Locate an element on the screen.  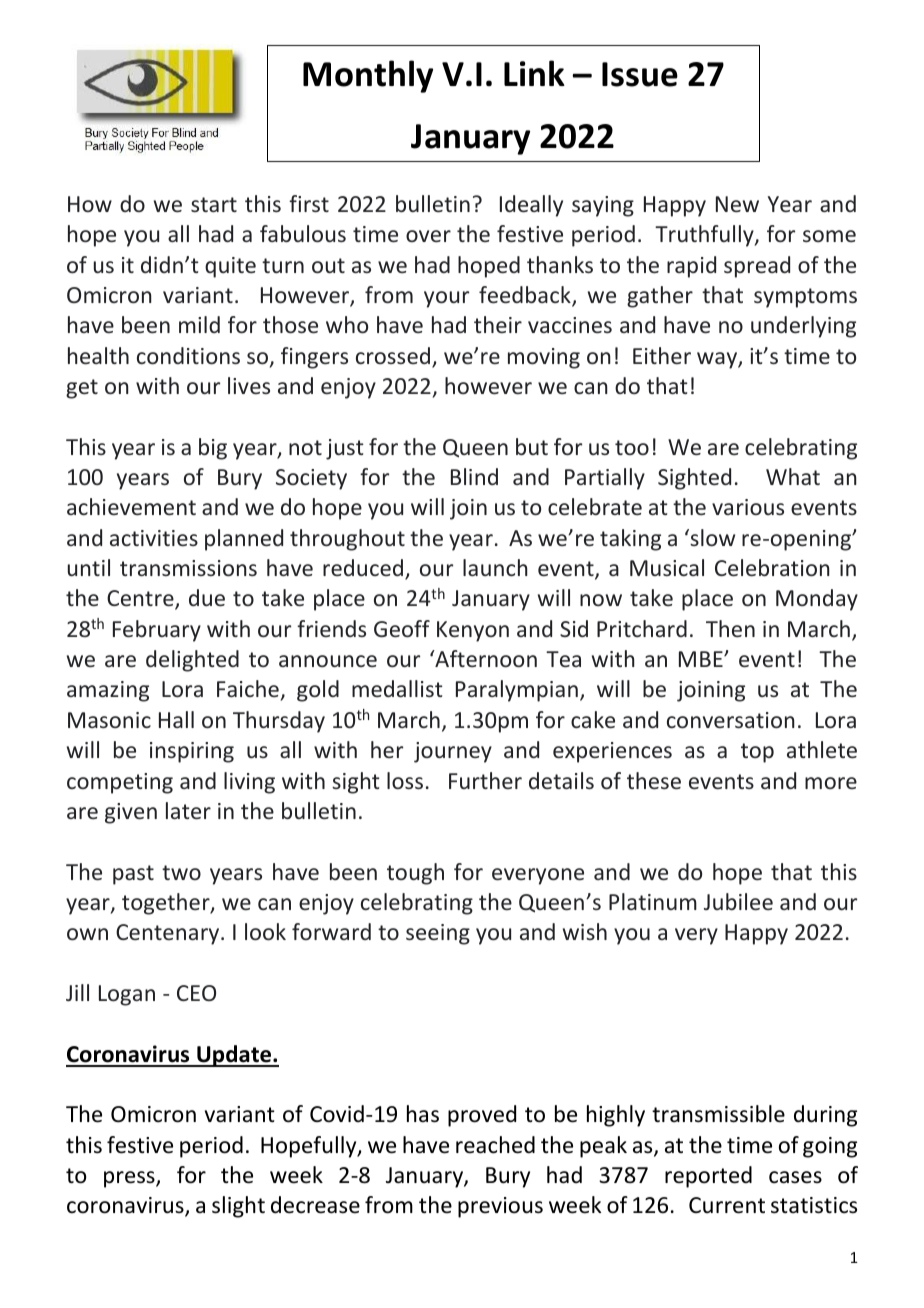
February is located at coordinates (157, 631).
